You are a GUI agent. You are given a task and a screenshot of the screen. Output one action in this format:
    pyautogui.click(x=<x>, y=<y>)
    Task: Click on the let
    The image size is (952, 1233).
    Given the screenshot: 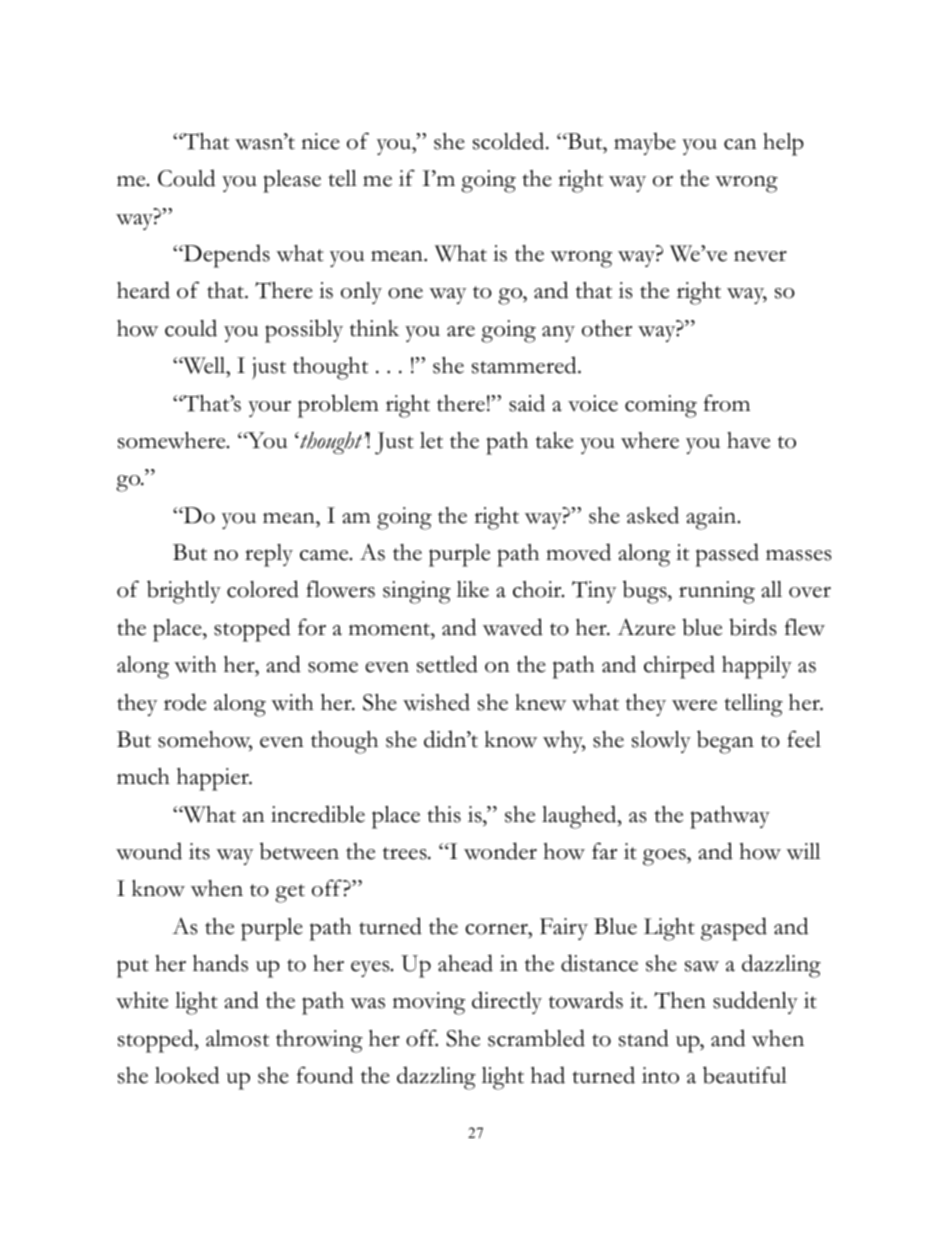 What is the action you would take?
    pyautogui.click(x=431, y=440)
